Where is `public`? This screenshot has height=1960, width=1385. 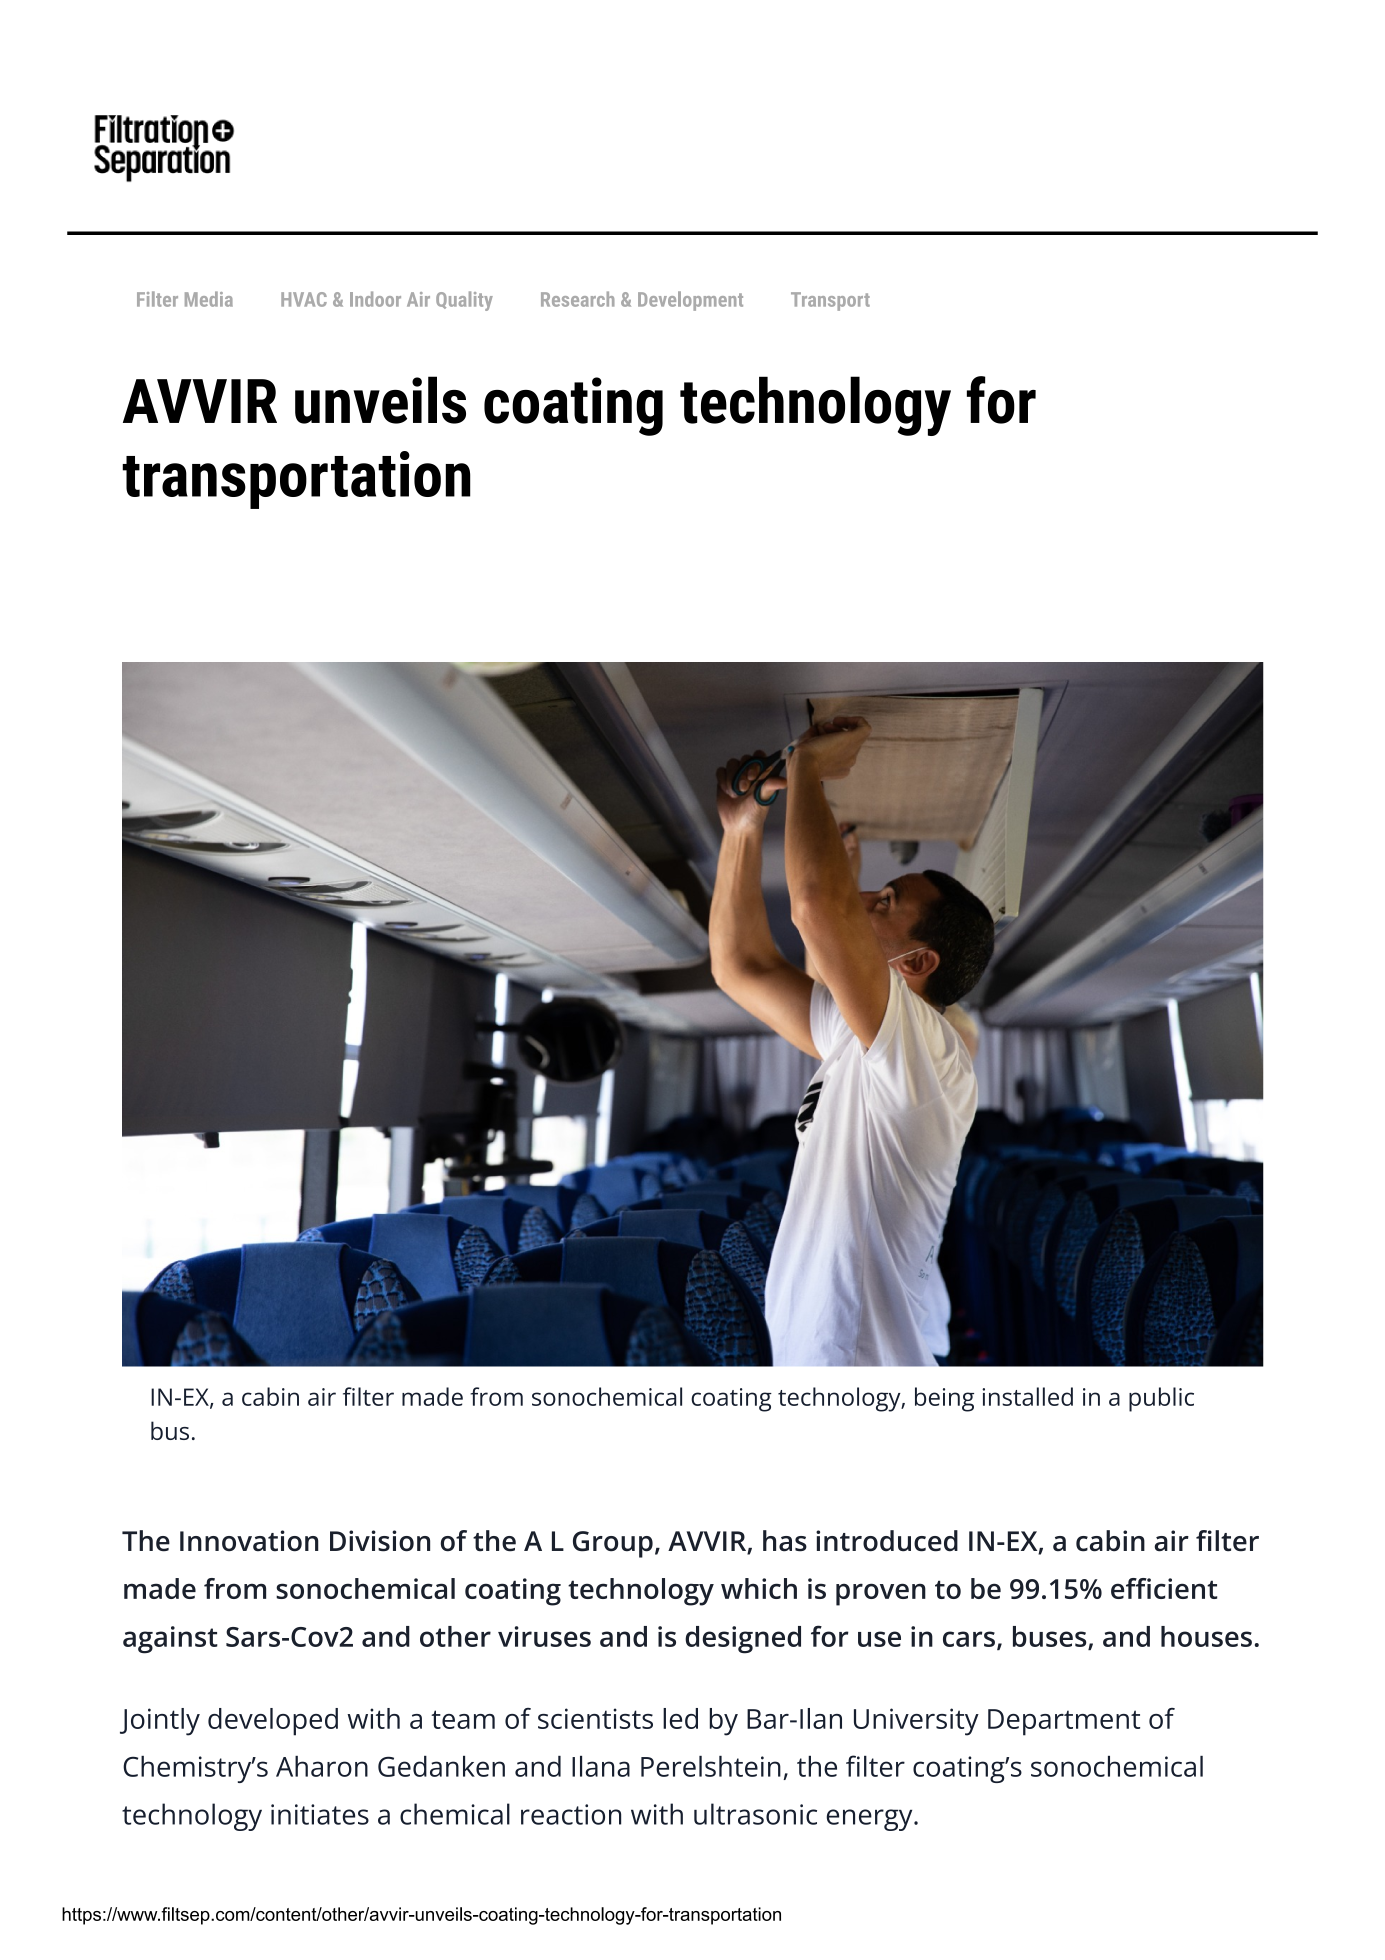
public is located at coordinates (1161, 1399).
